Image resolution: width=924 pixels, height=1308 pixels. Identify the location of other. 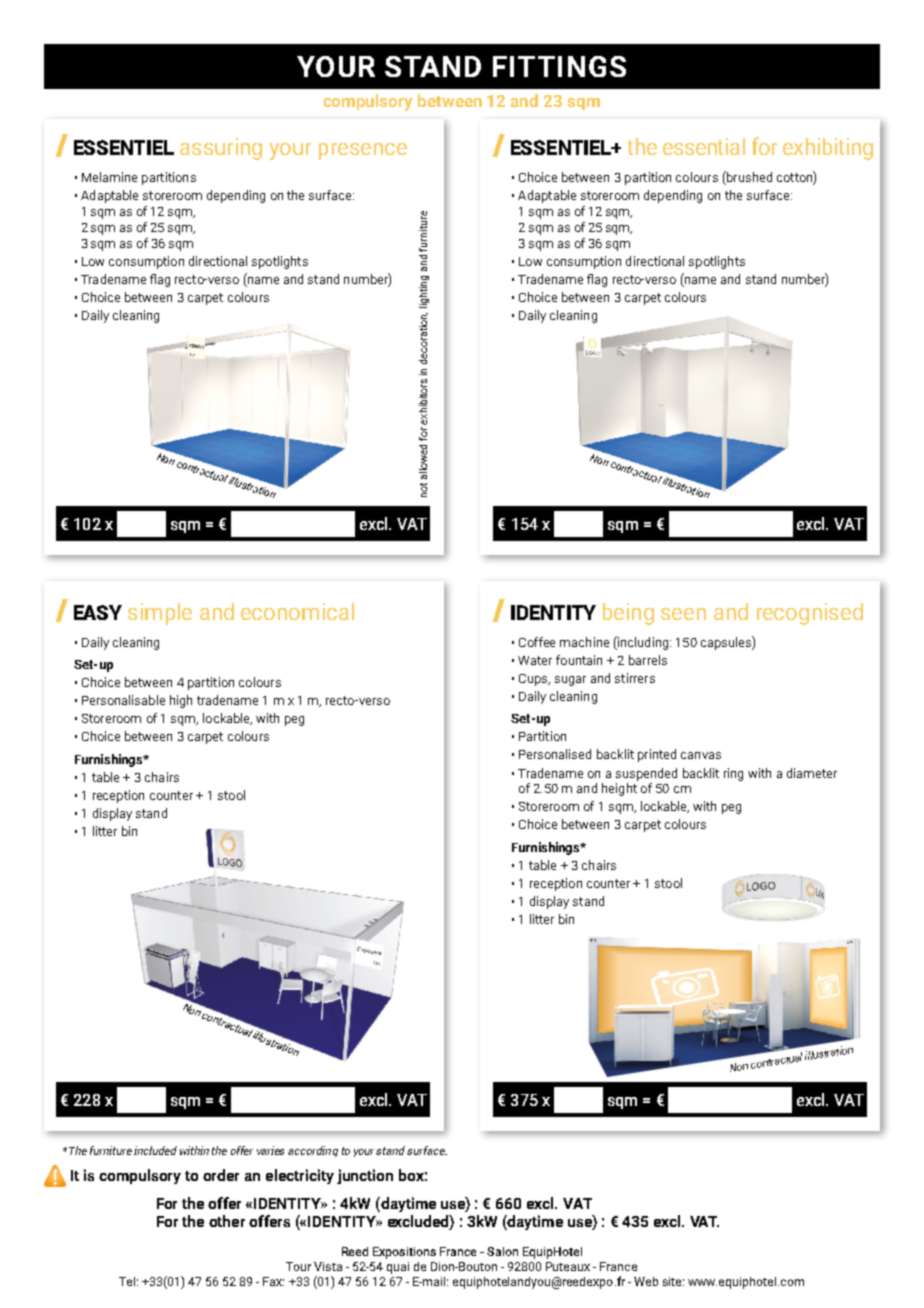
(227, 1221).
